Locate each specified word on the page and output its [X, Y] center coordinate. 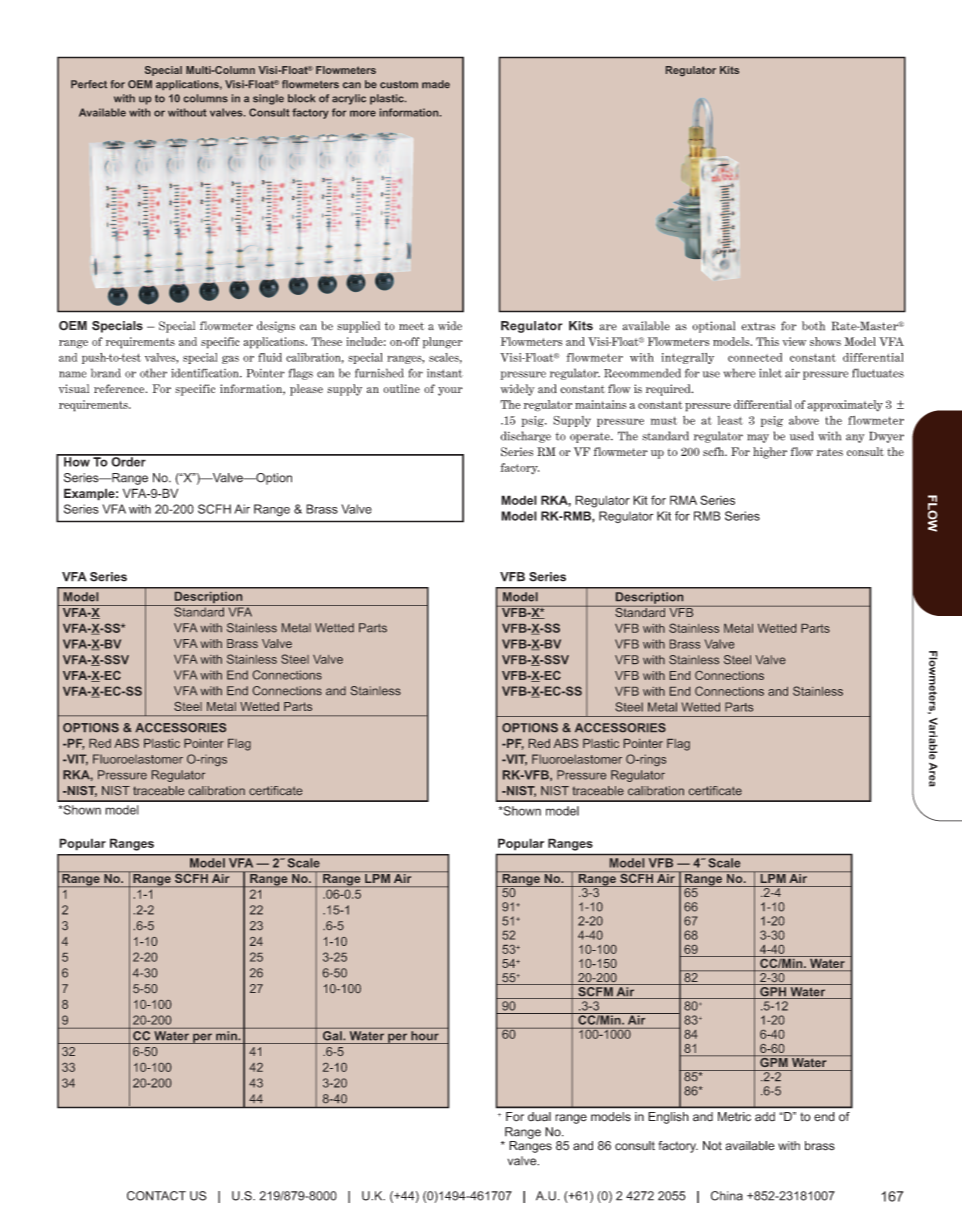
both [813, 326]
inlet [770, 373]
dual [539, 1117]
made [436, 84]
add [765, 1117]
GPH [773, 993]
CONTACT [156, 1196]
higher [770, 453]
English [668, 1118]
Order [128, 461]
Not [712, 1146]
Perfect [89, 84]
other [153, 373]
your [450, 391]
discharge [525, 437]
